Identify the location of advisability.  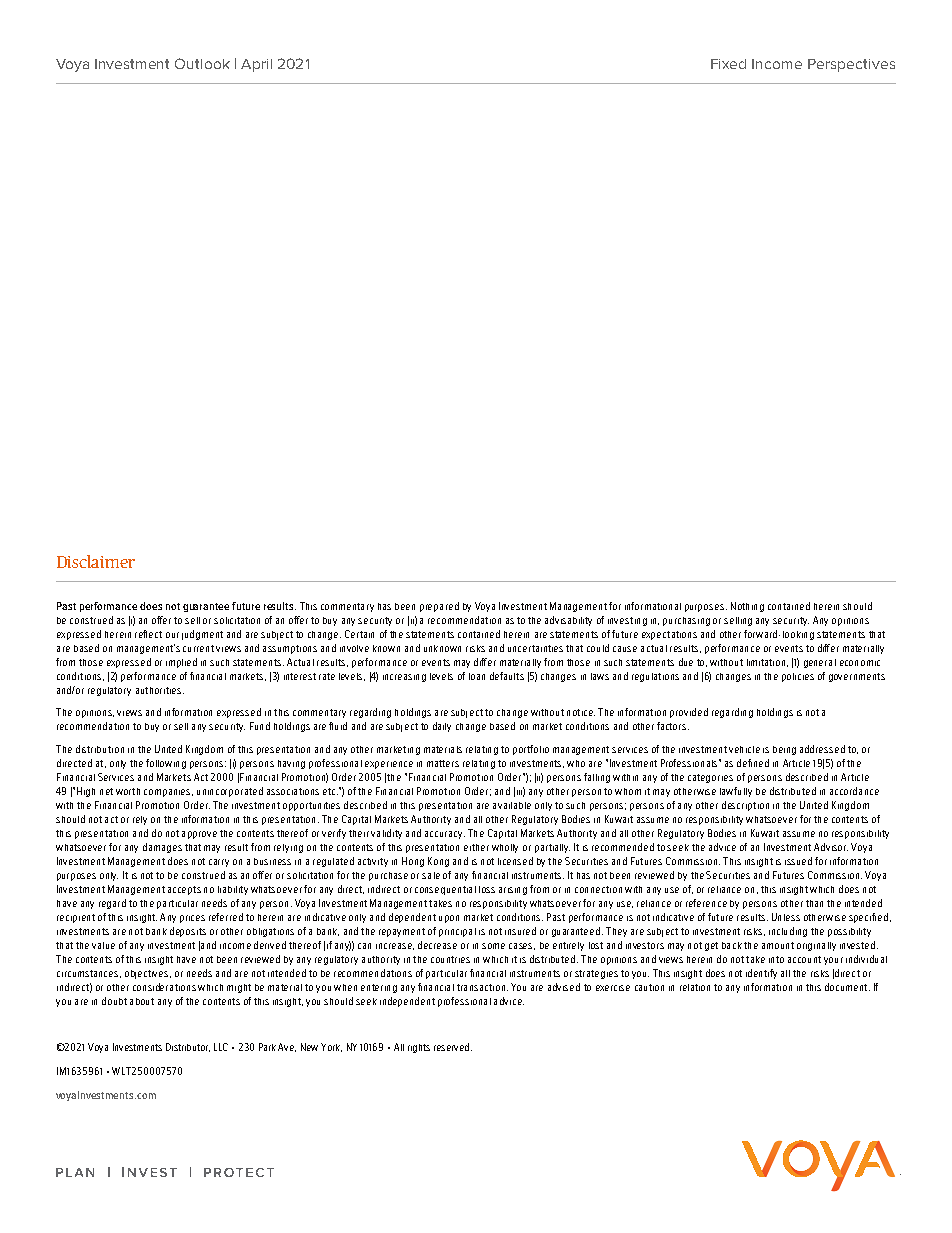
(568, 621).
